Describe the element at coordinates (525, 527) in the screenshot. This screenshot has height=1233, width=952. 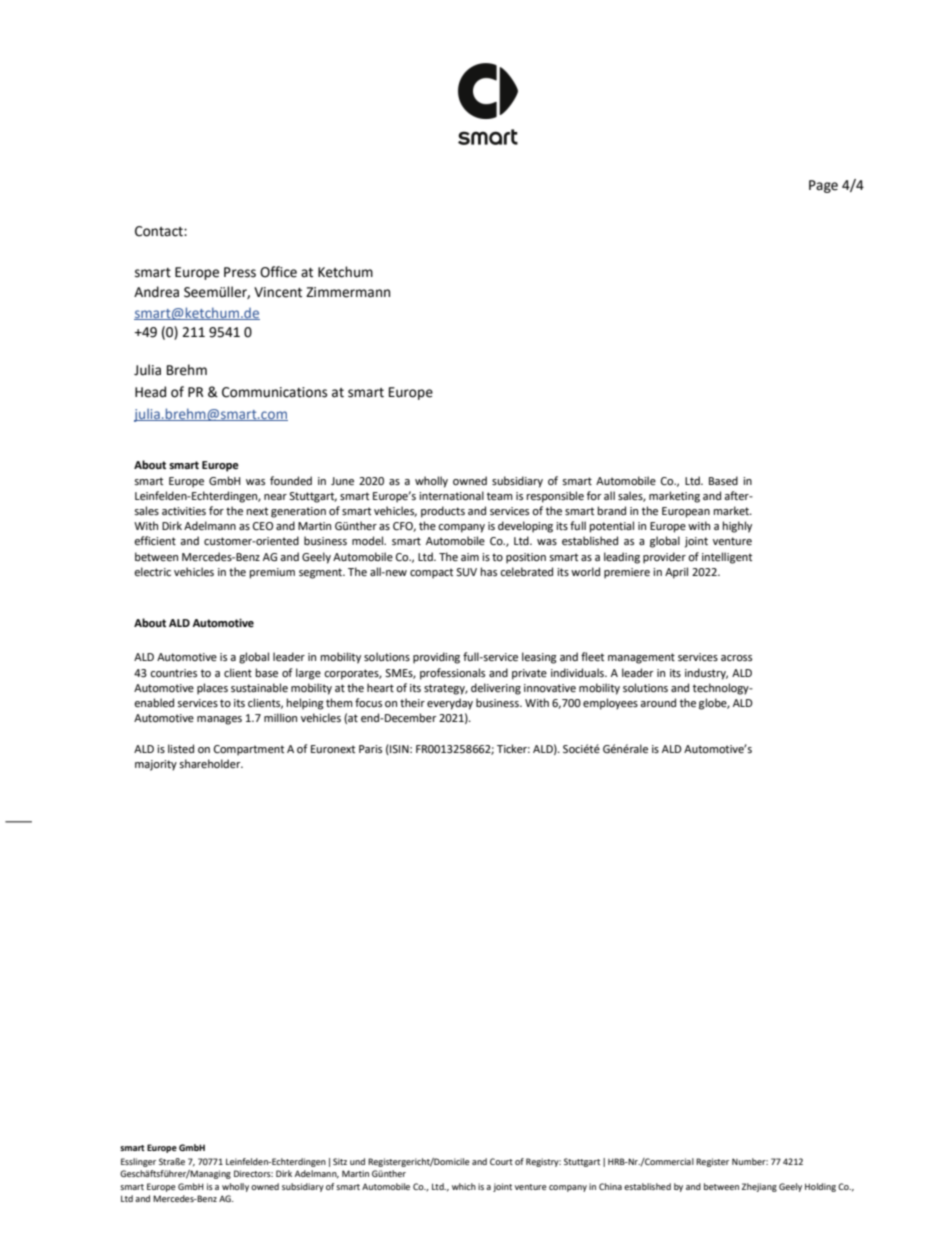
I see `developing` at that location.
